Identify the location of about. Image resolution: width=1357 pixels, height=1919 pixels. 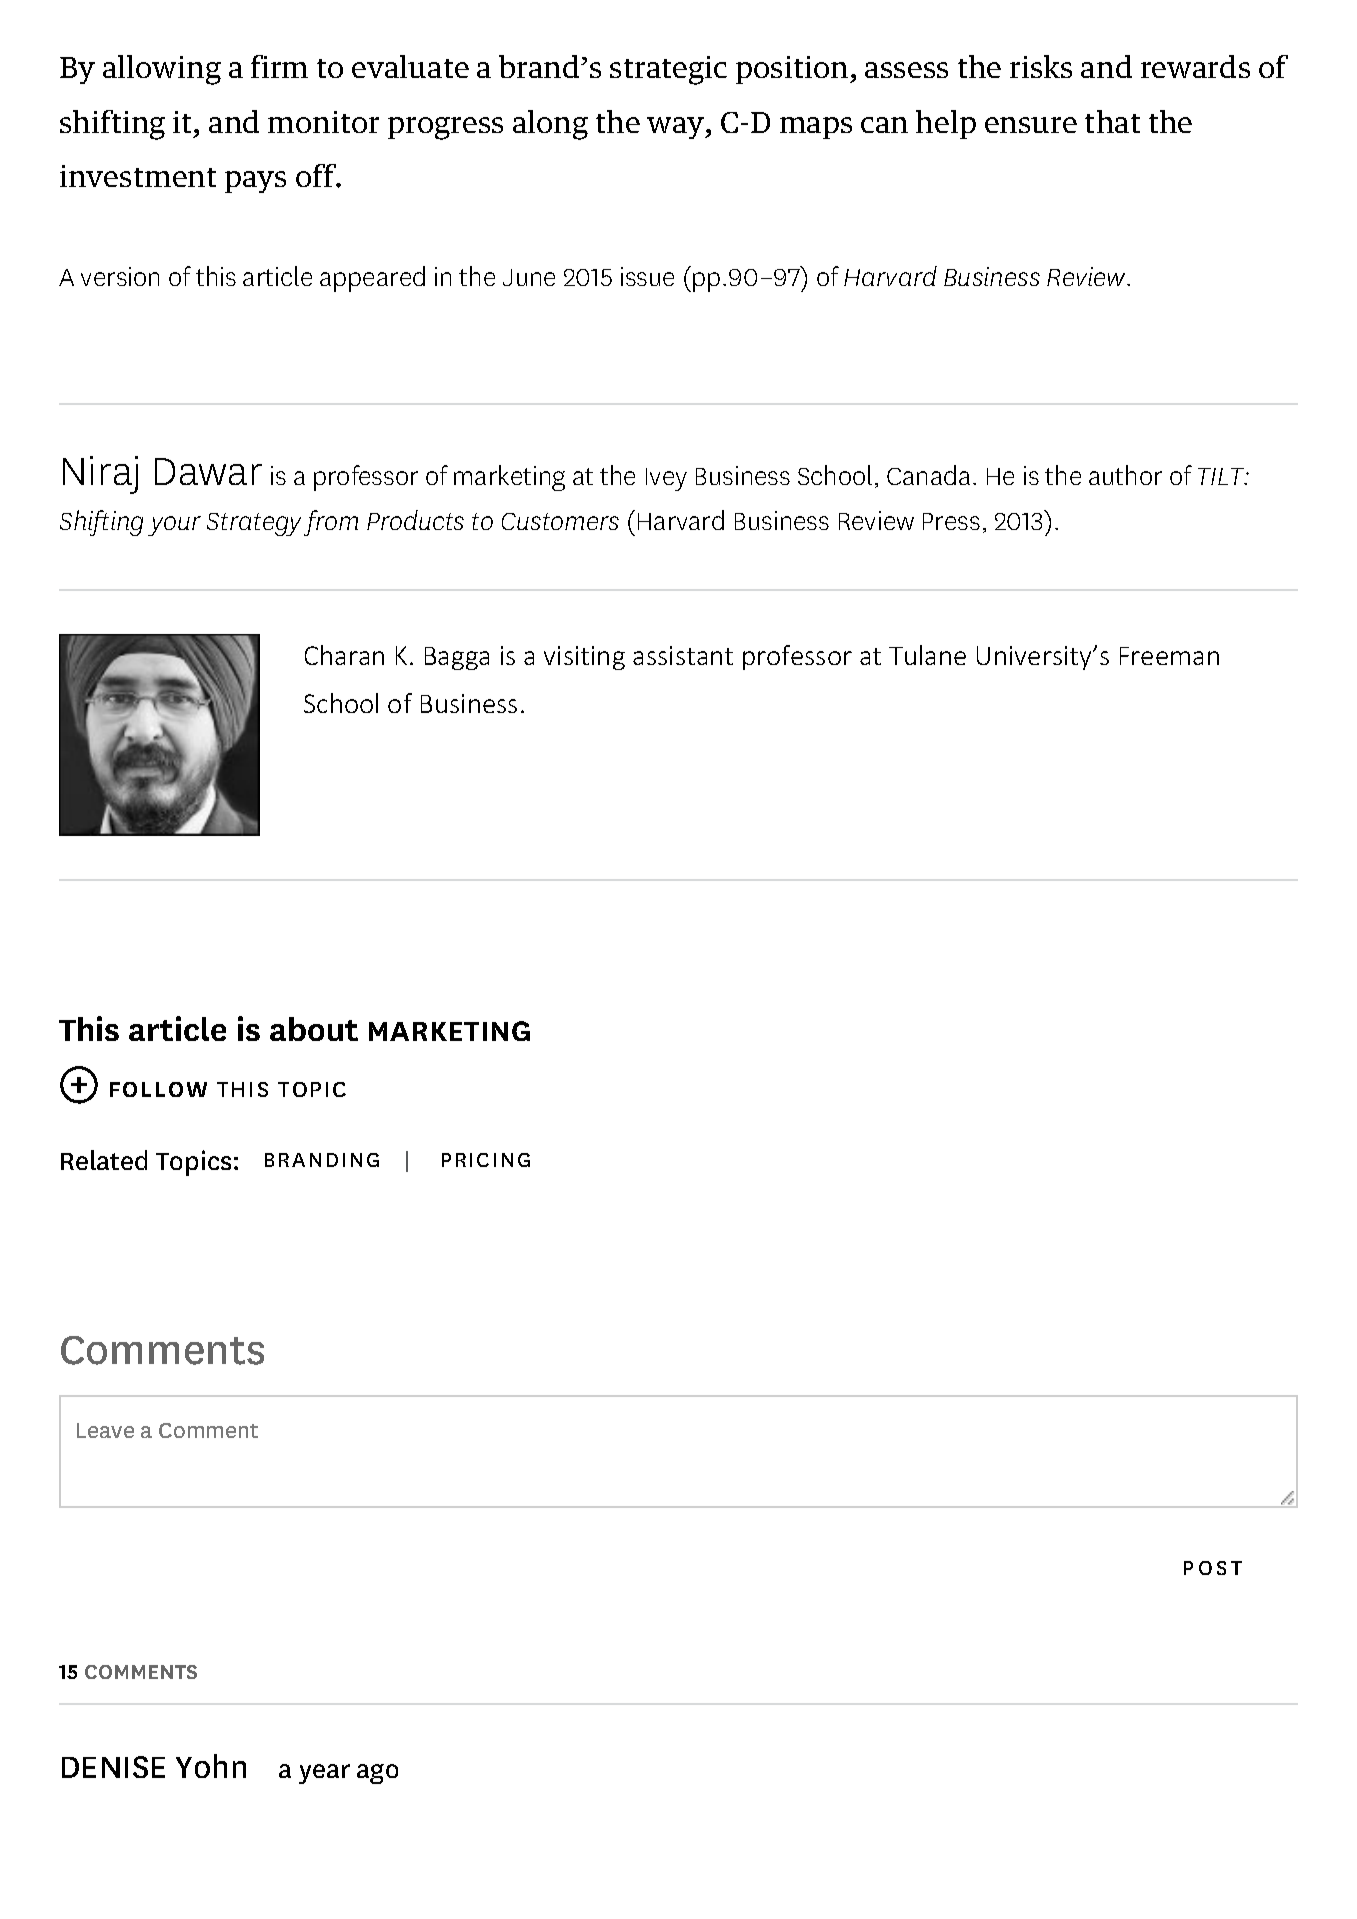
(314, 1029).
